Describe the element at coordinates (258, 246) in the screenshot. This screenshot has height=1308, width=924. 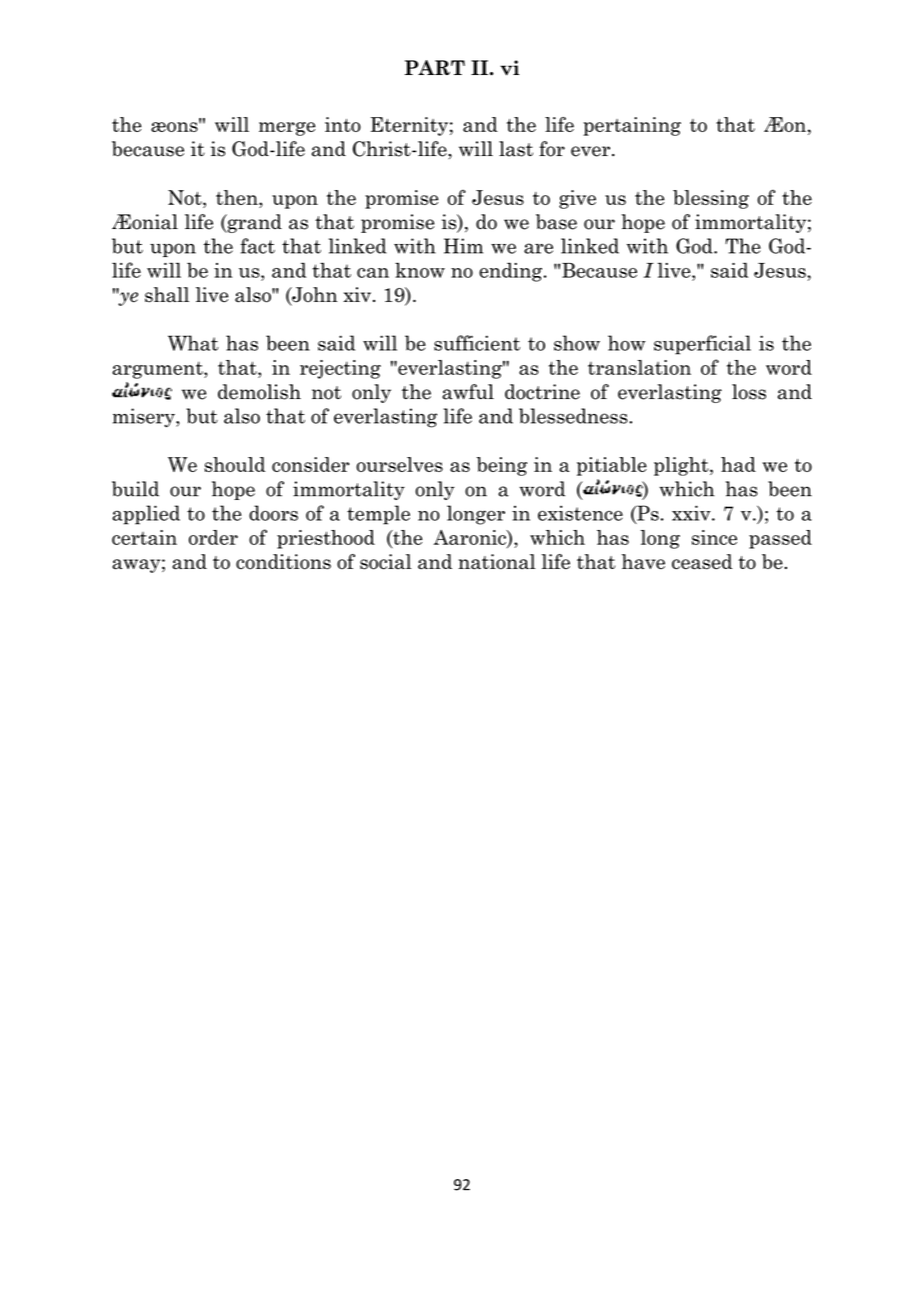
I see `fact` at that location.
